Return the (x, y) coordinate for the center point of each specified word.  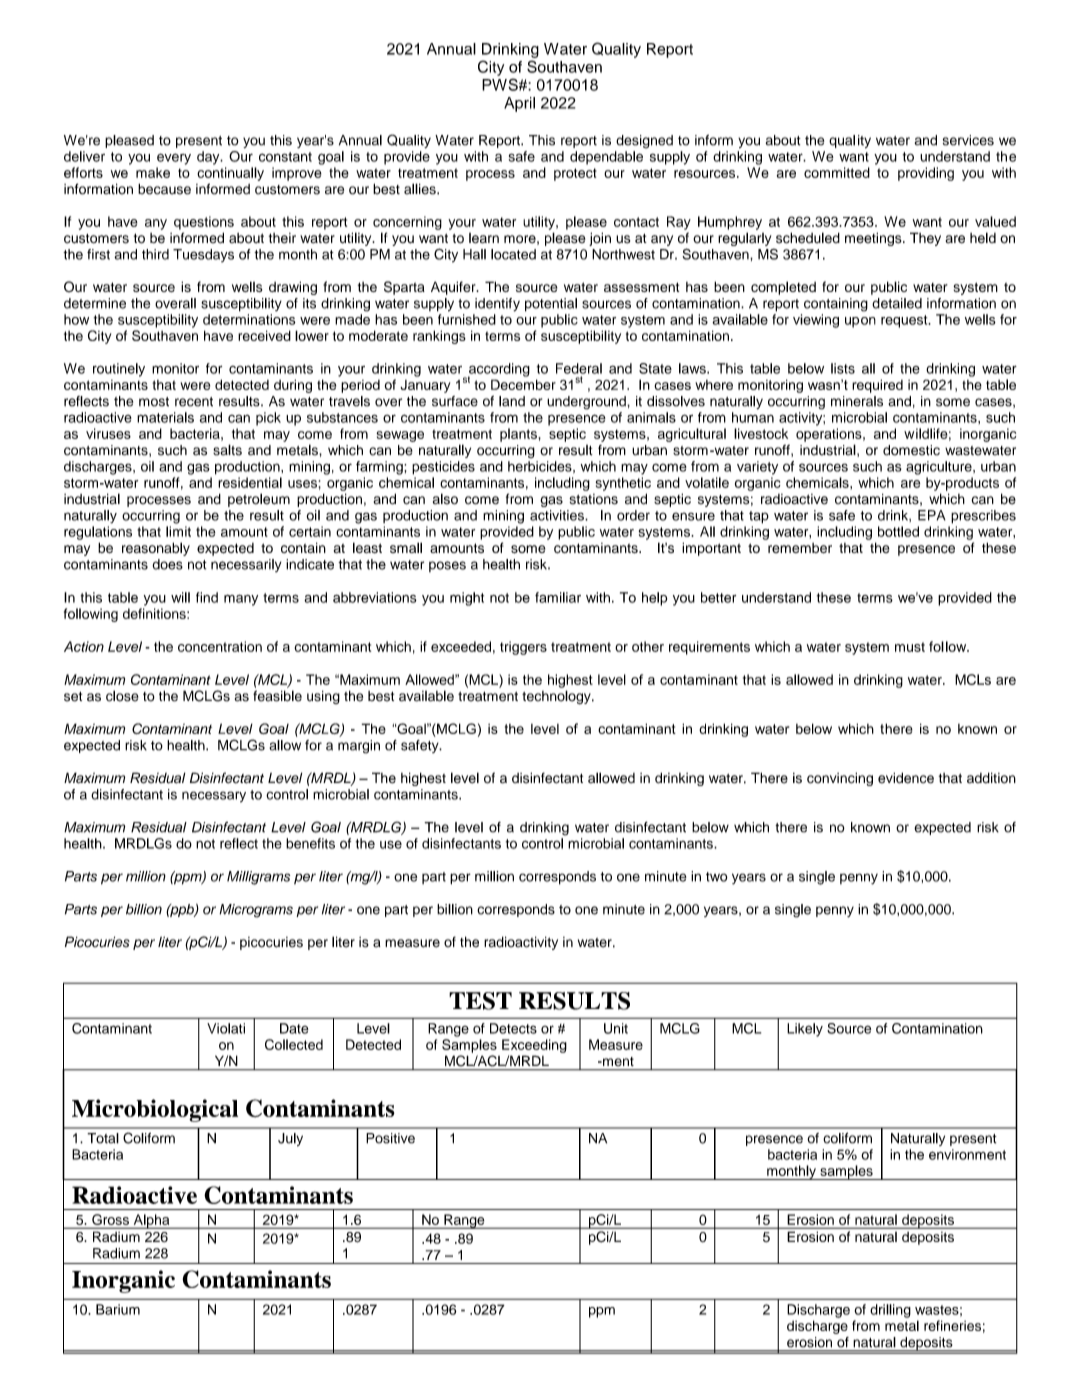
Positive (390, 1138)
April (519, 104)
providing (926, 174)
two (717, 877)
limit (178, 531)
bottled (898, 531)
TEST (480, 1001)
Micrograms (256, 911)
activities (558, 515)
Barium (118, 1309)
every (174, 159)
